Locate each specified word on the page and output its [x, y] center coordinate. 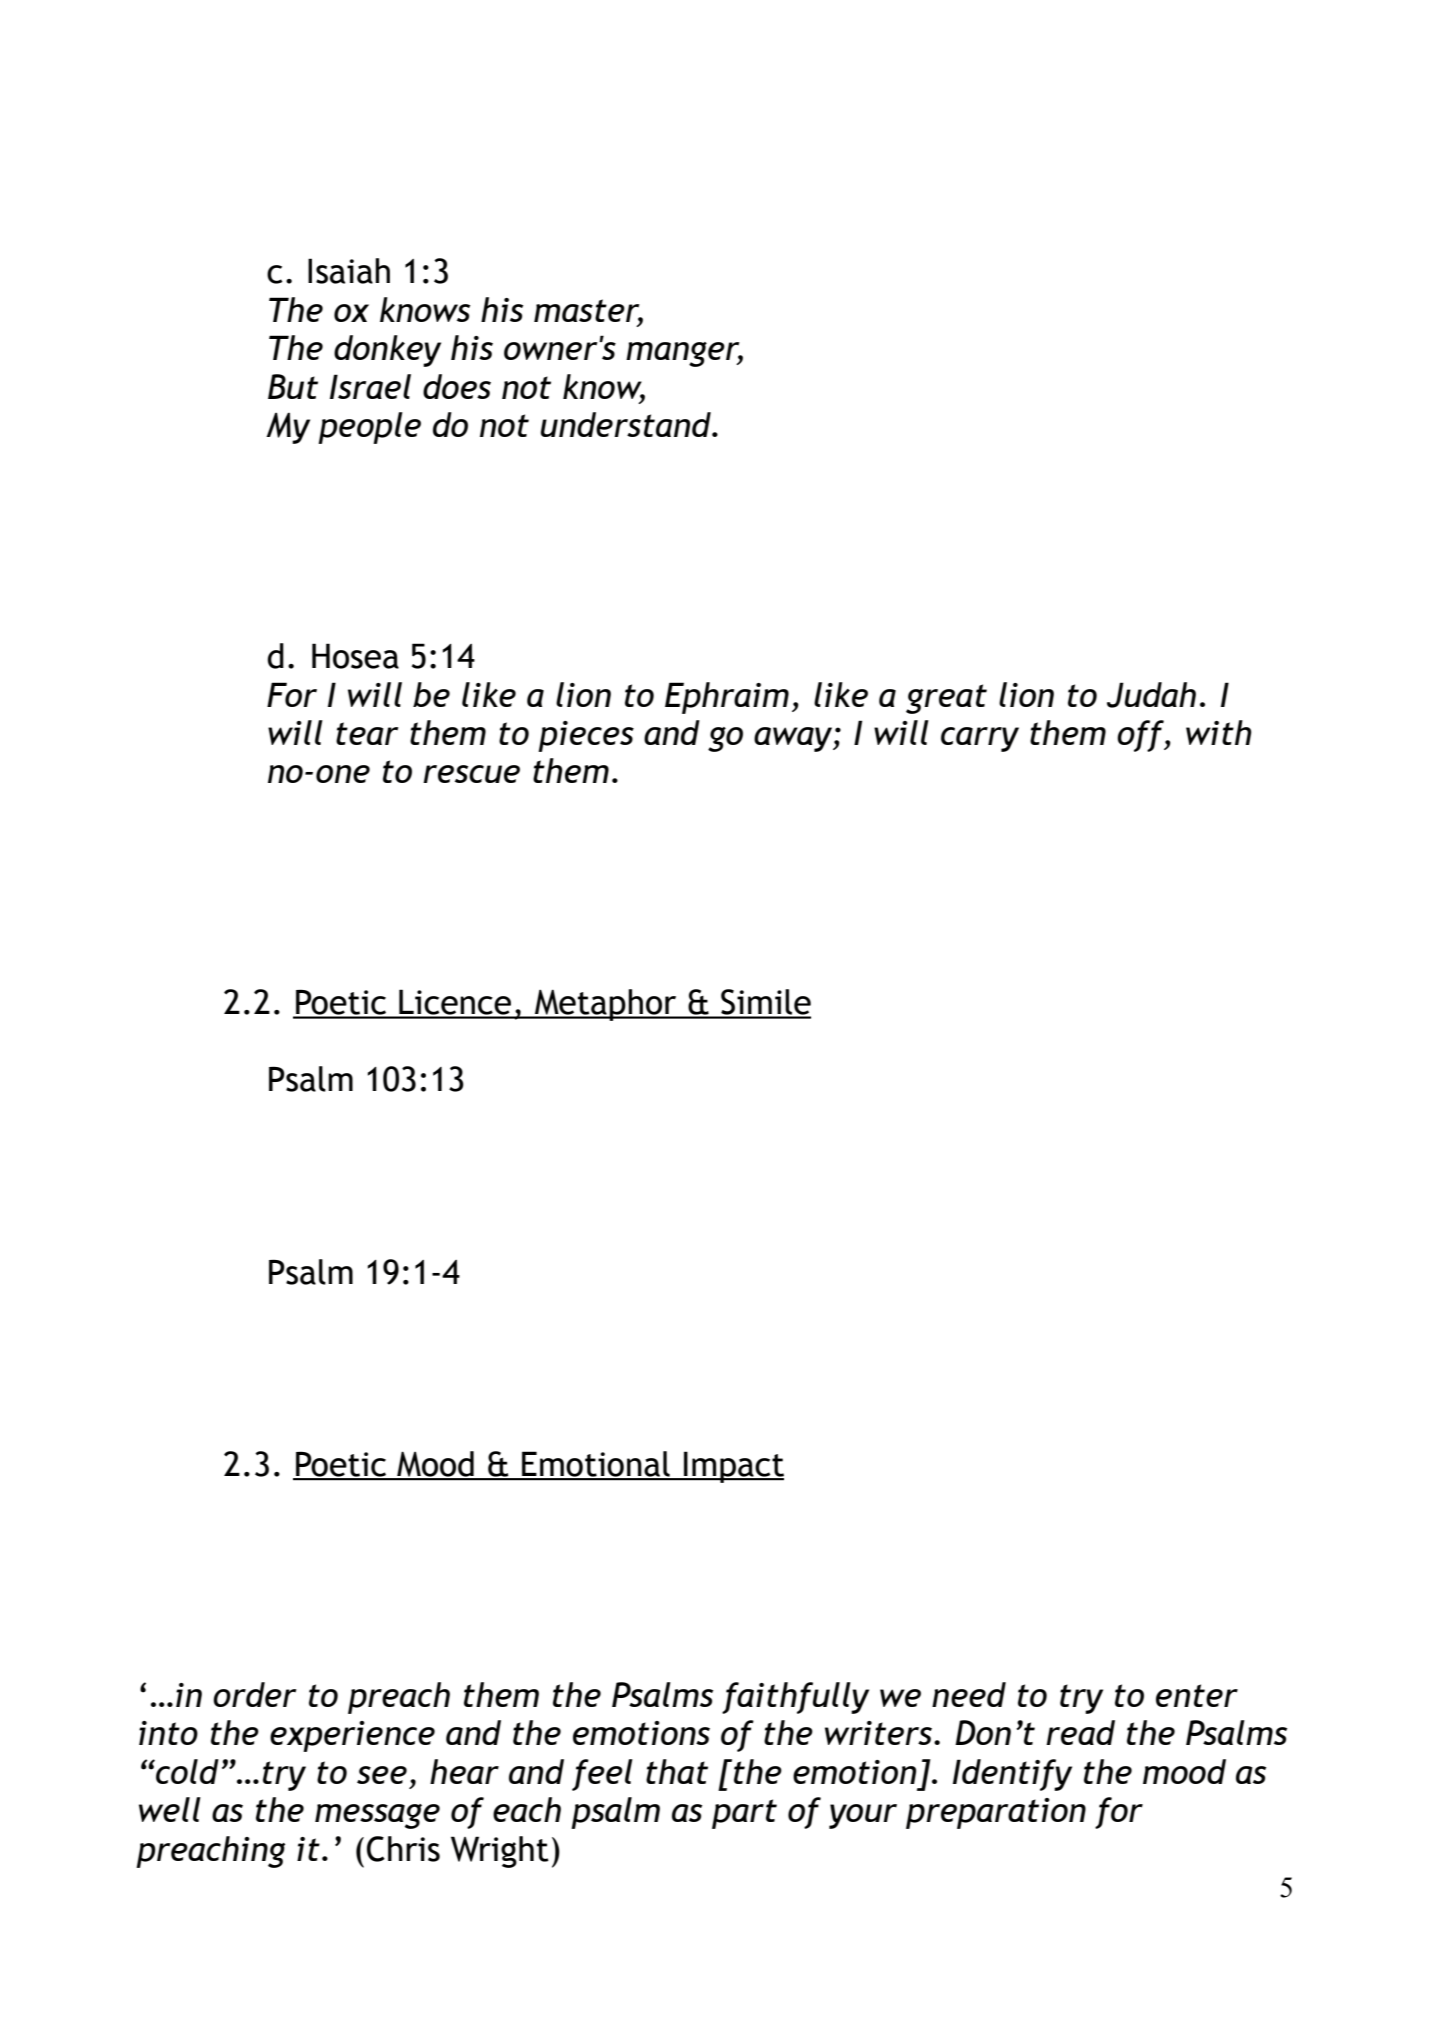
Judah [1151, 695]
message [377, 1816]
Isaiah [349, 271]
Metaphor [606, 1005]
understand [627, 424]
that [677, 1771]
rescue [471, 774]
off [1141, 736]
